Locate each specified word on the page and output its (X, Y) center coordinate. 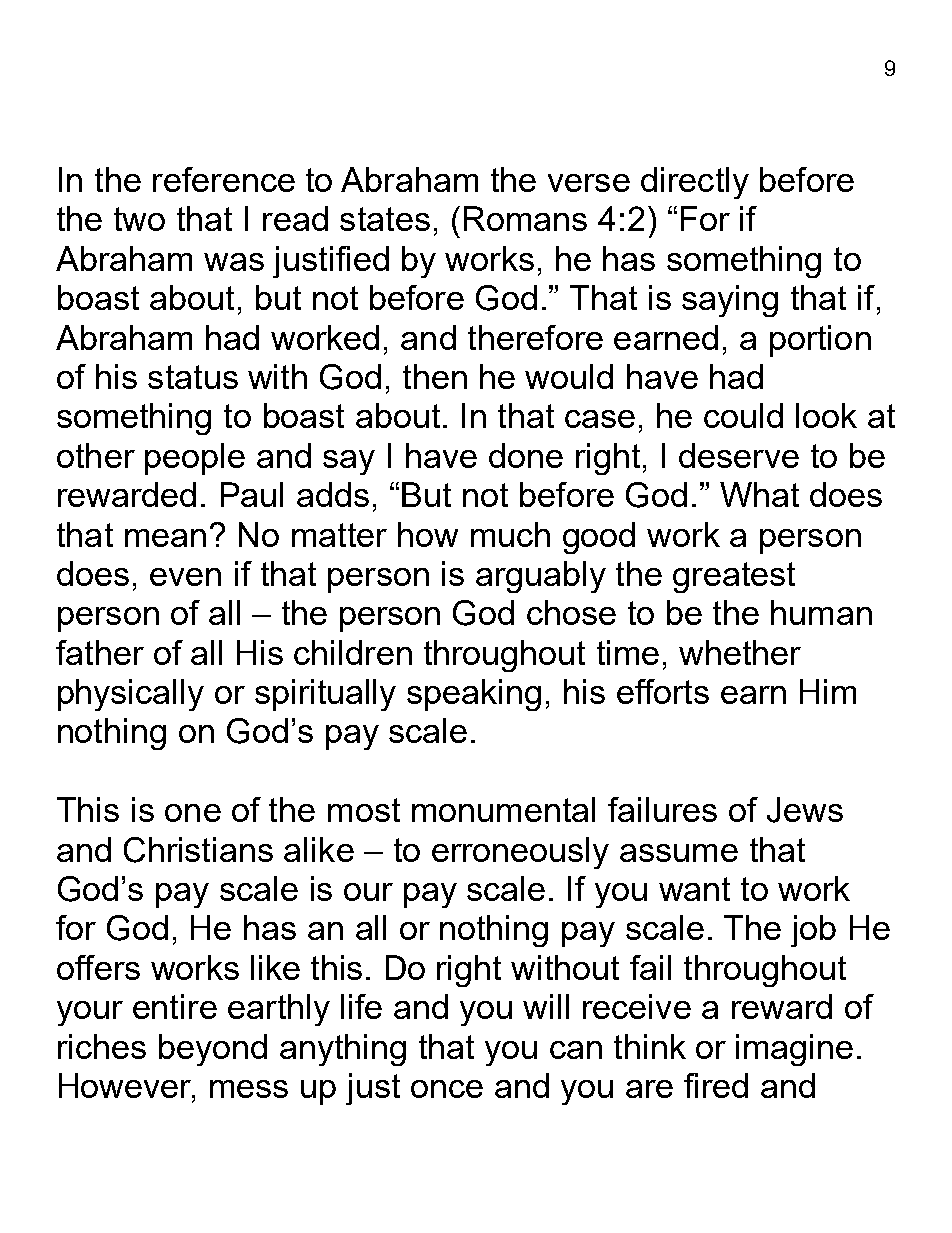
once (447, 1089)
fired (716, 1085)
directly (695, 183)
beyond (213, 1050)
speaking (474, 695)
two (139, 219)
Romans (525, 218)
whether (740, 652)
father (100, 652)
